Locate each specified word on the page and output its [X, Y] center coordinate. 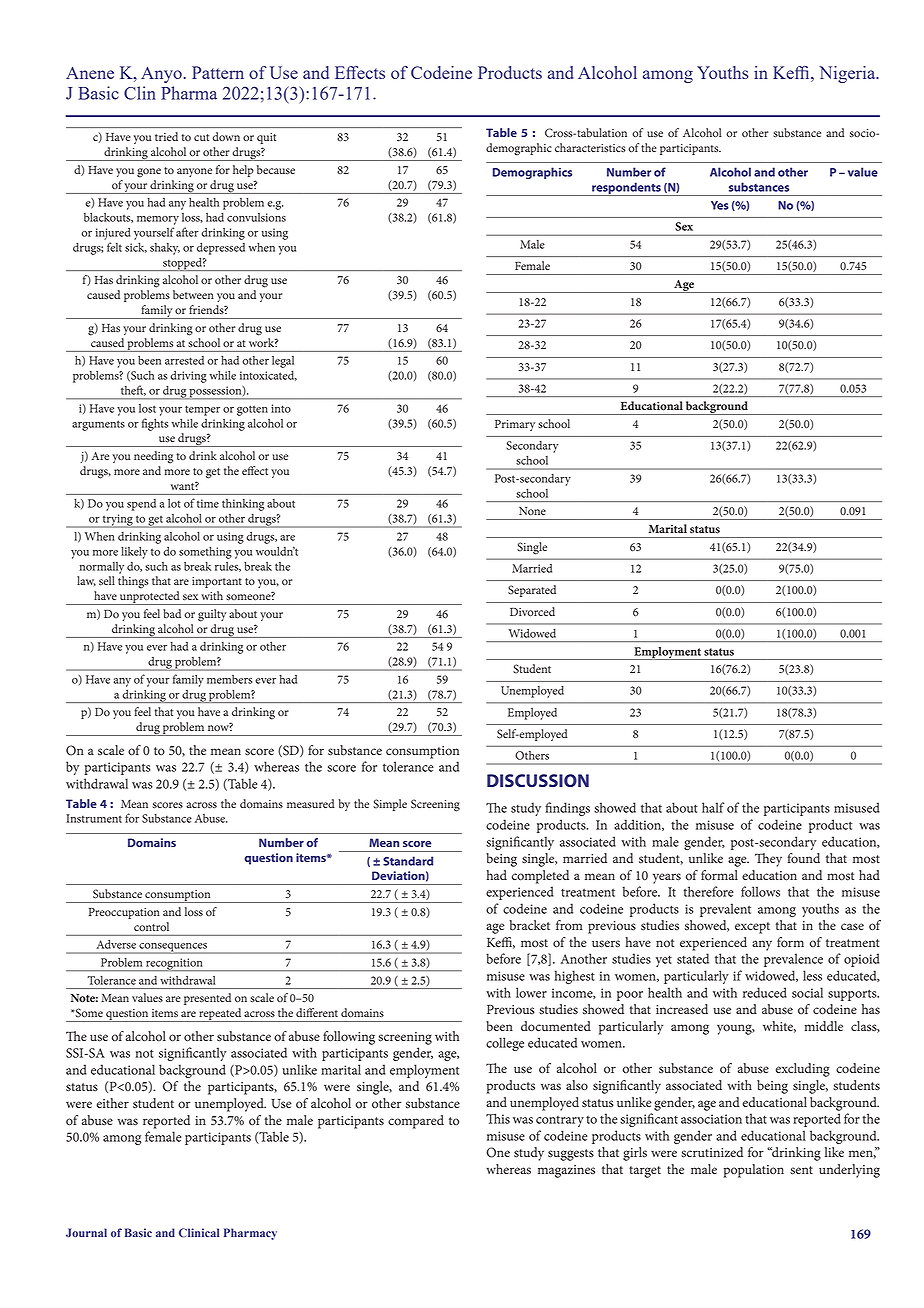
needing [153, 457]
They [768, 860]
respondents [626, 189]
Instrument [94, 818]
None [532, 511]
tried [166, 136]
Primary [515, 425]
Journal [86, 1232]
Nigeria [848, 74]
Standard [408, 861]
